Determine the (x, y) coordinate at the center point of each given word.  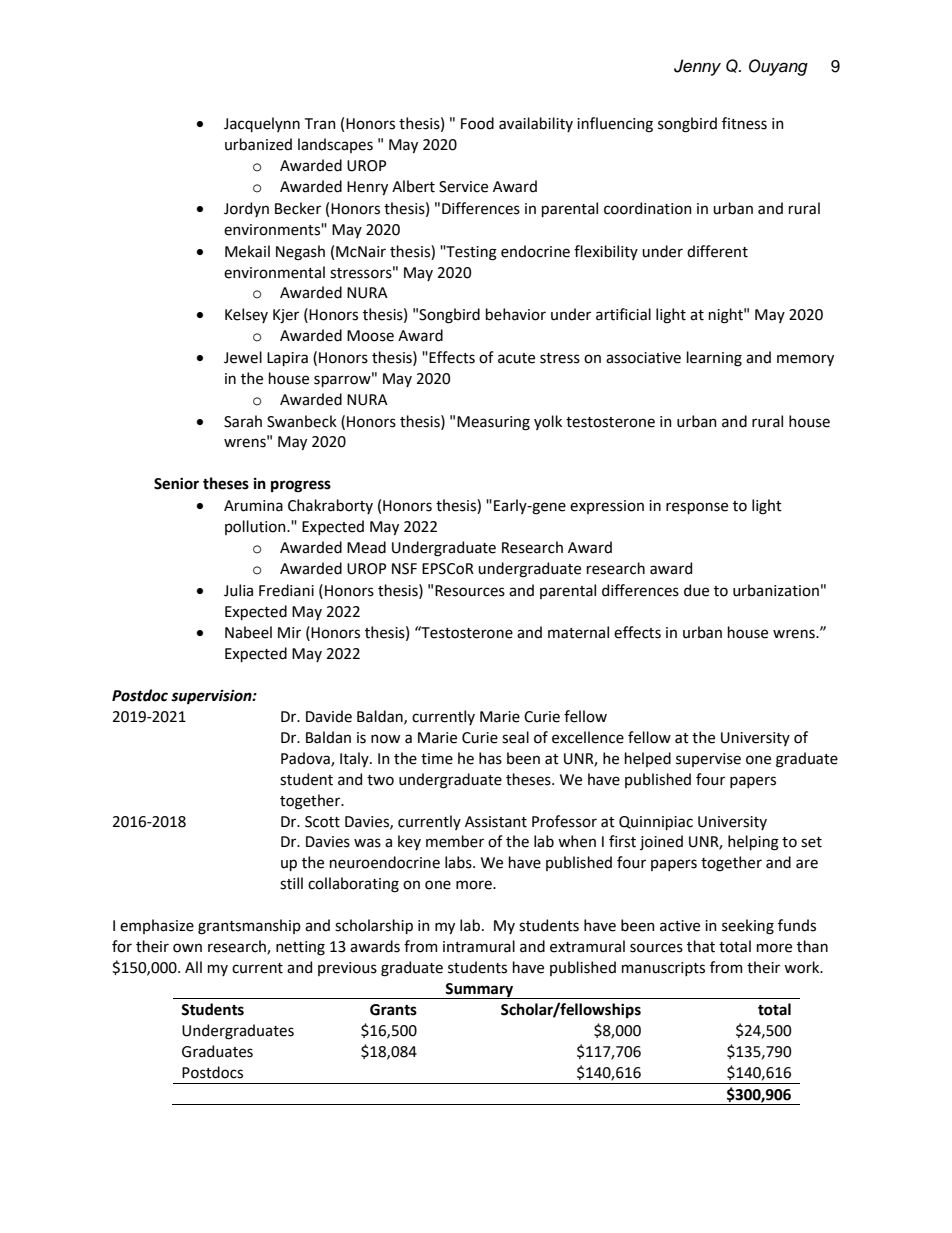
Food (477, 123)
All (193, 967)
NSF (404, 569)
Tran (320, 124)
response (697, 508)
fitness (744, 123)
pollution (256, 527)
